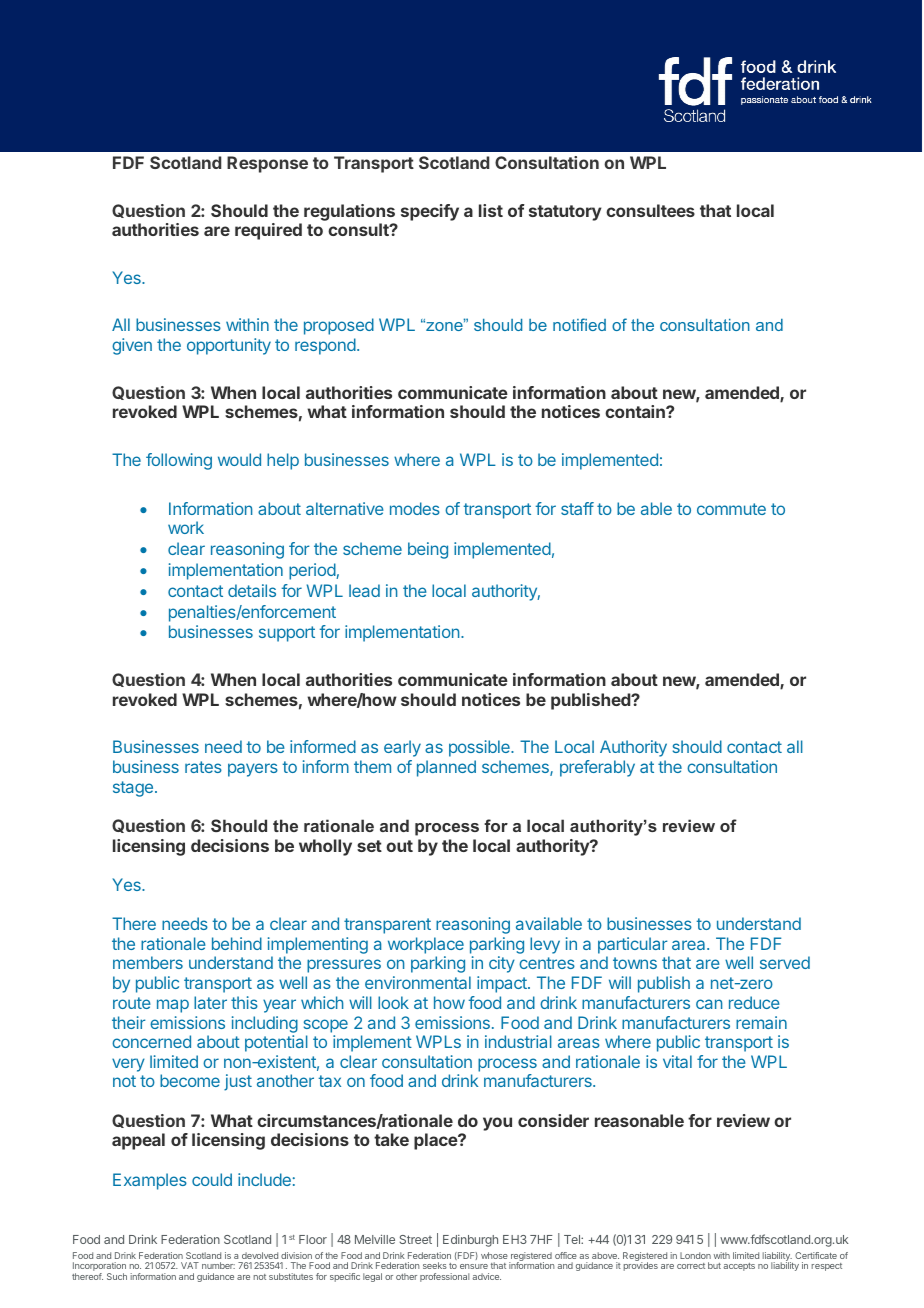 This screenshot has width=924, height=1308. What do you see at coordinates (480, 748) in the screenshot?
I see `possible` at bounding box center [480, 748].
